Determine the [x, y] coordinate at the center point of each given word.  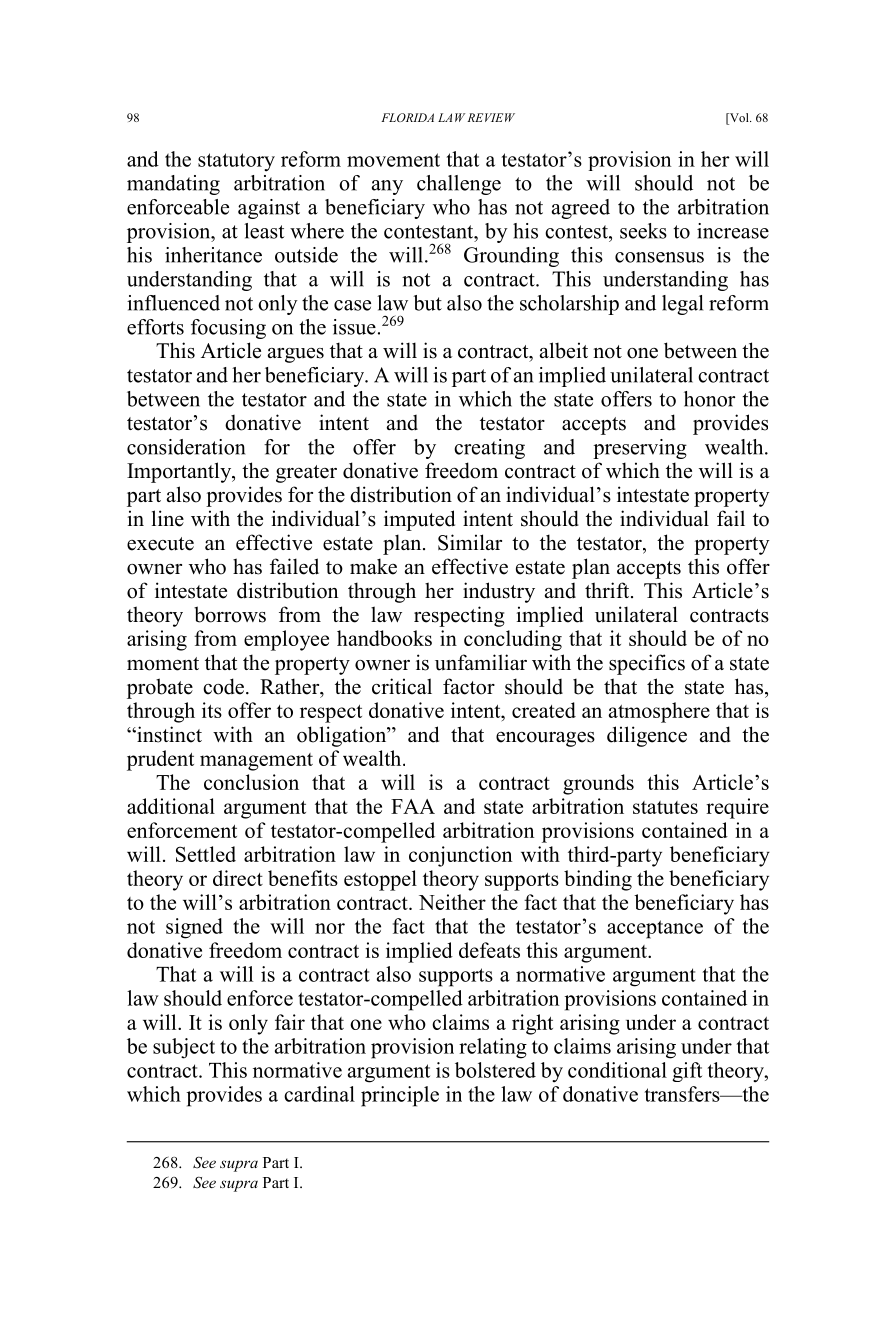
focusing [228, 329]
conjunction [460, 856]
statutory [236, 162]
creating [489, 449]
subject [184, 1048]
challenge [459, 185]
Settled [206, 854]
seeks [643, 231]
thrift [608, 590]
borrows [230, 614]
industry [499, 592]
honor [709, 399]
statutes [665, 807]
